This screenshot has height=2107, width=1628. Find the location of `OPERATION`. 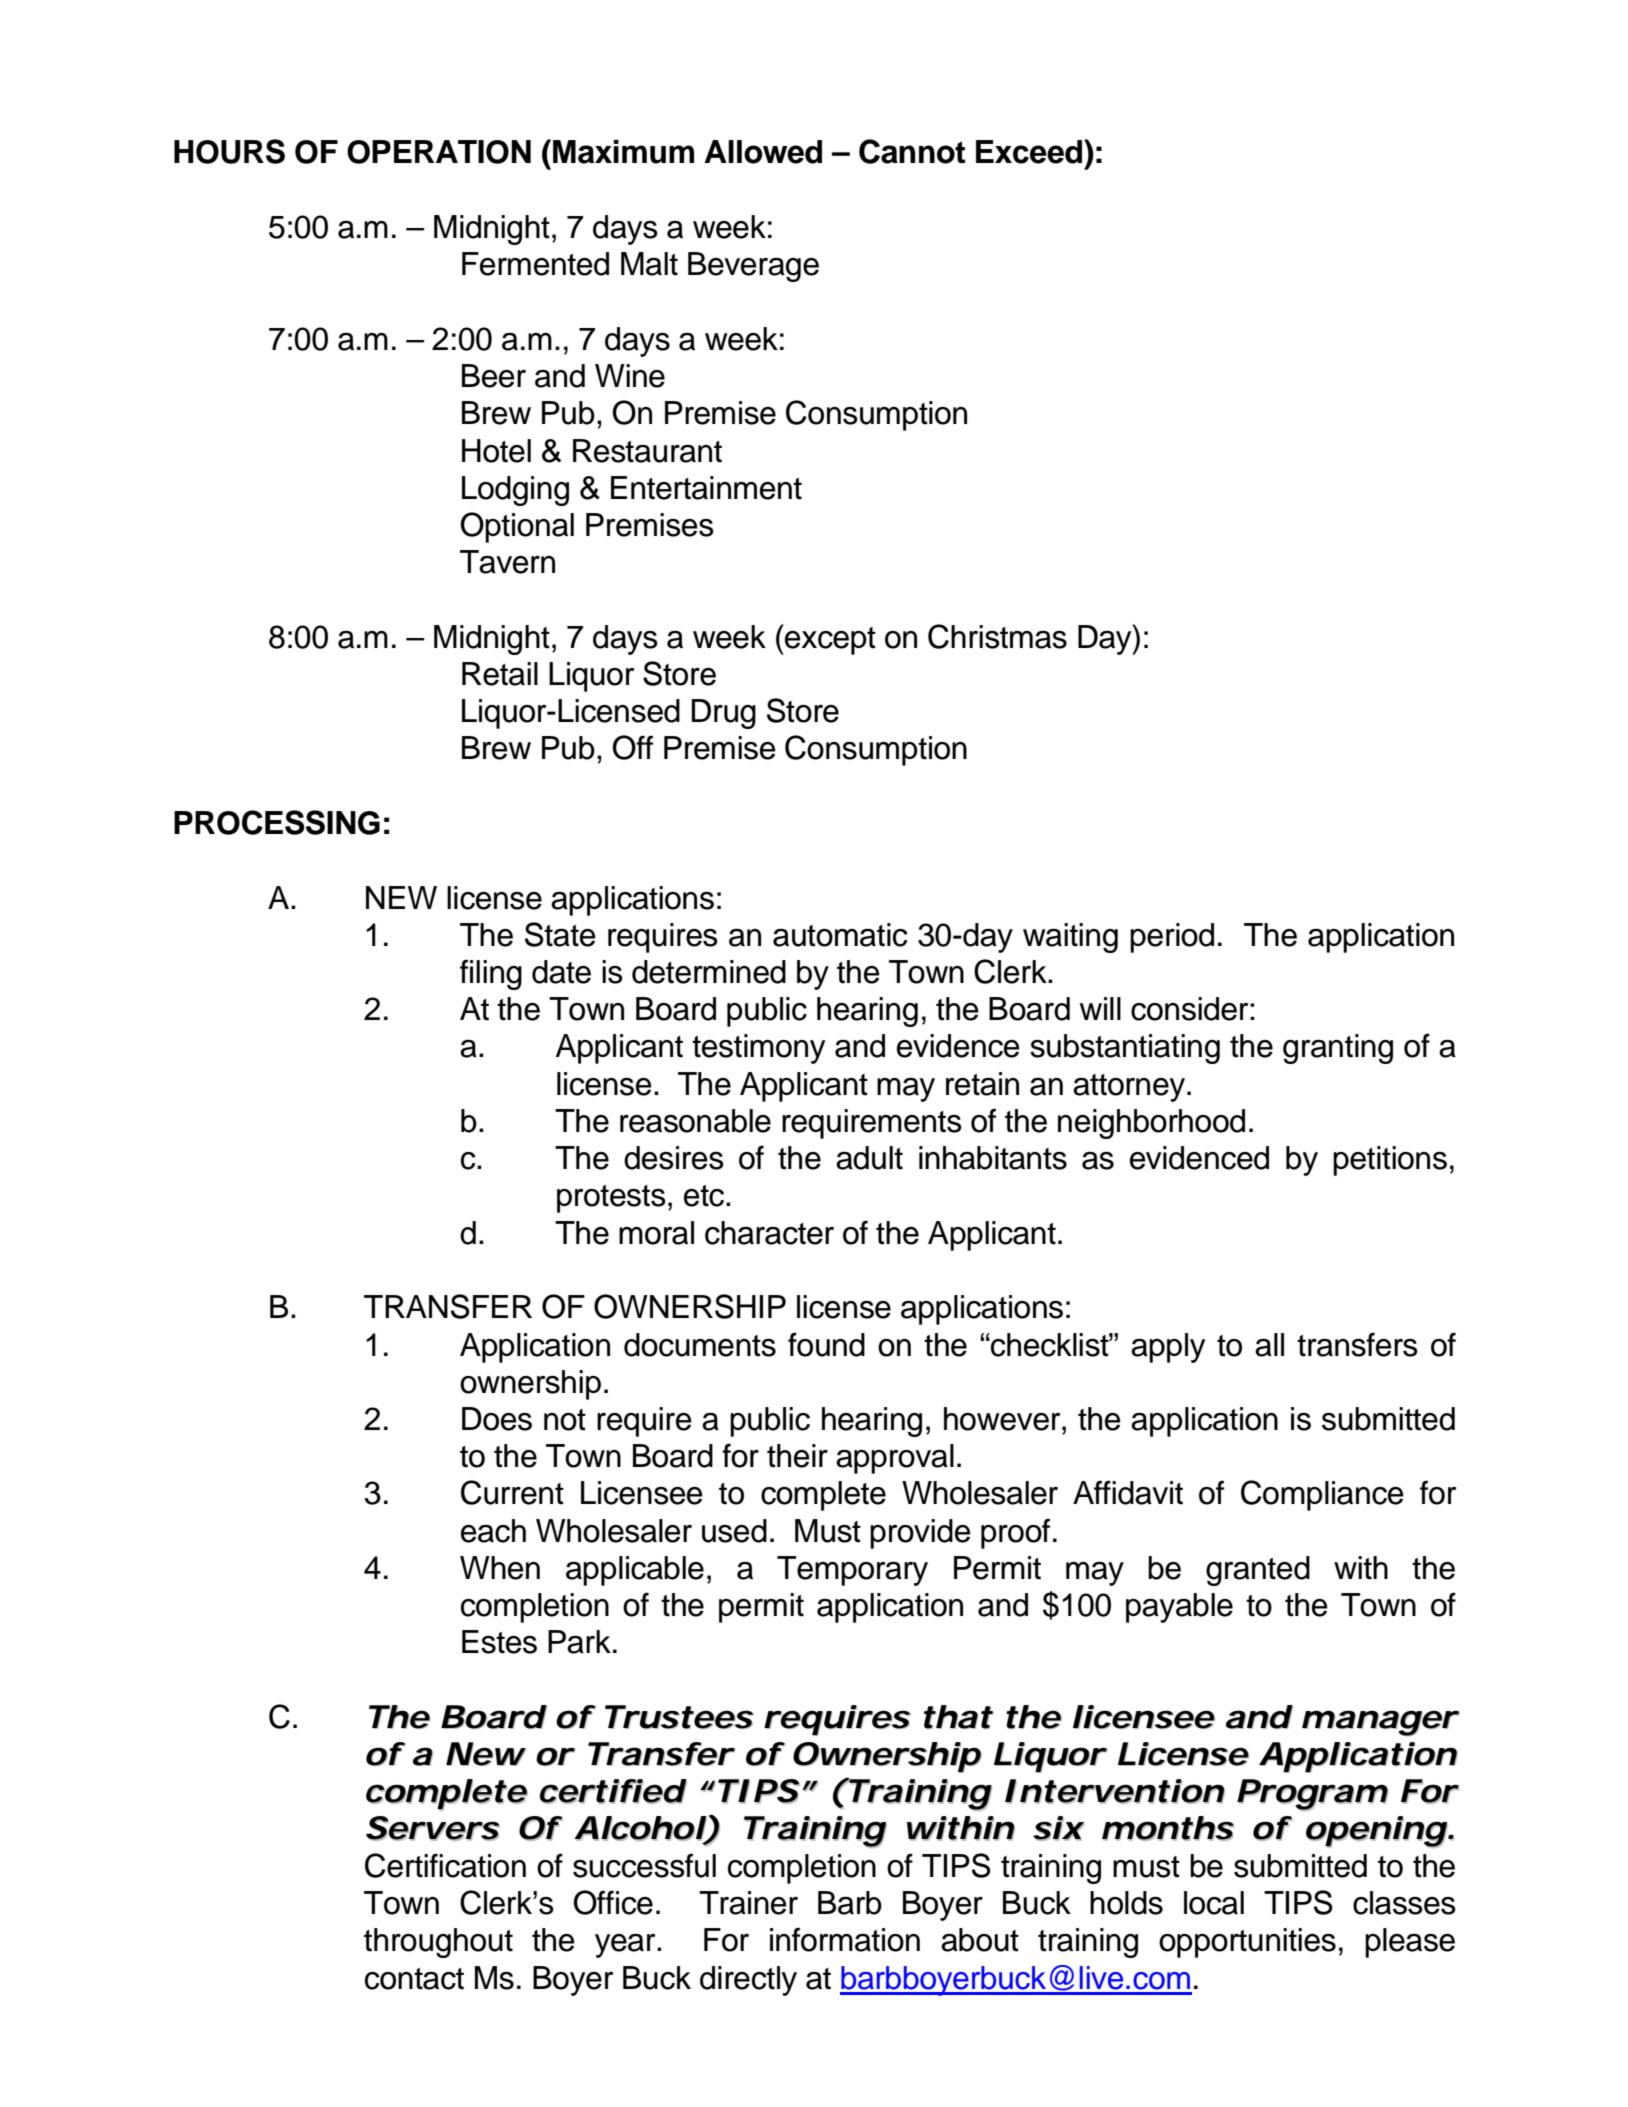

OPERATION is located at coordinates (439, 152).
